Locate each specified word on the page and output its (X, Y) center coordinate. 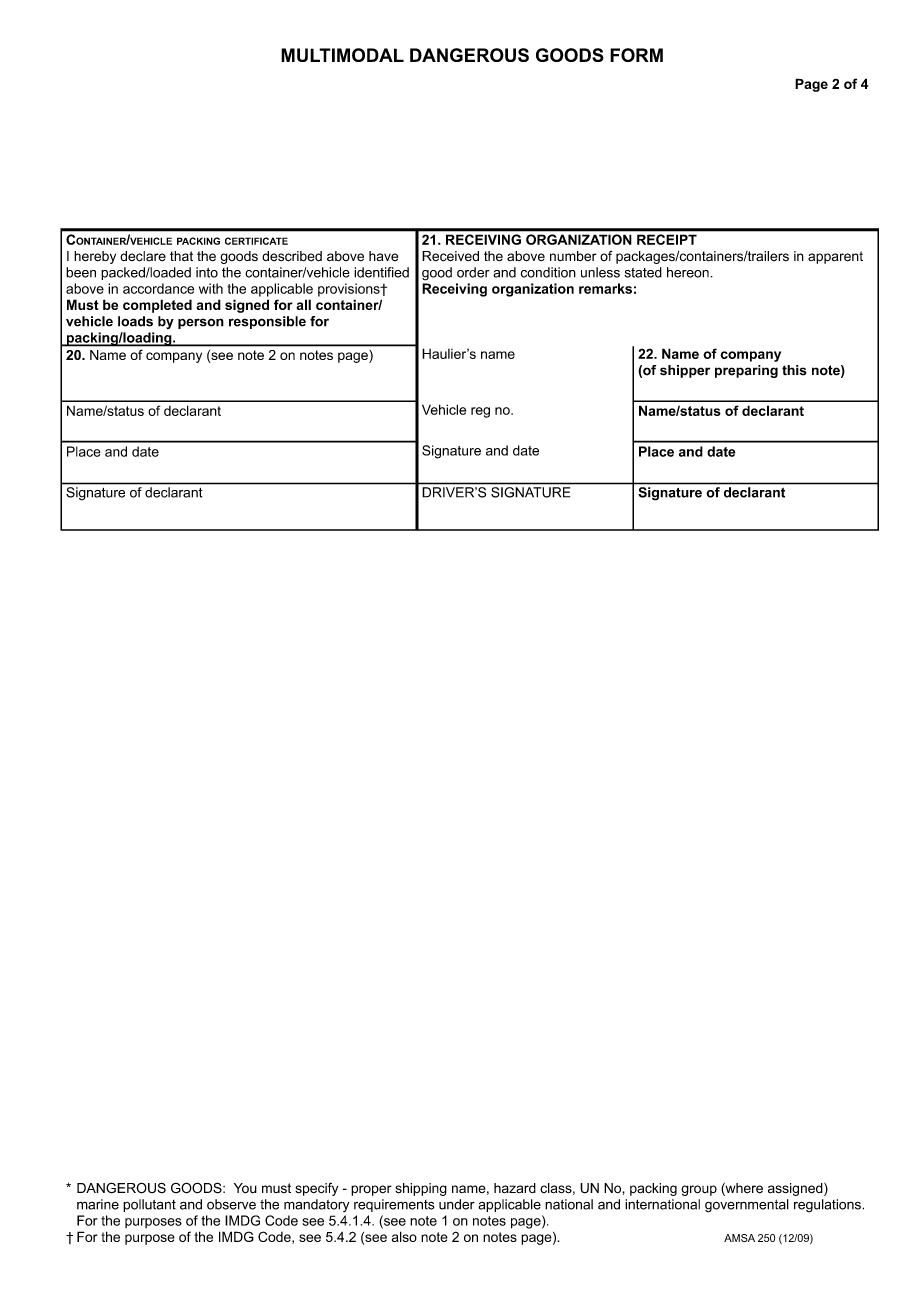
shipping (421, 1189)
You (245, 1188)
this (794, 370)
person (201, 323)
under (457, 1204)
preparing (746, 371)
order (473, 272)
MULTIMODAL (342, 55)
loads (135, 321)
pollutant (149, 1205)
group (699, 1190)
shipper (685, 371)
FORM (636, 55)
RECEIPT (667, 239)
